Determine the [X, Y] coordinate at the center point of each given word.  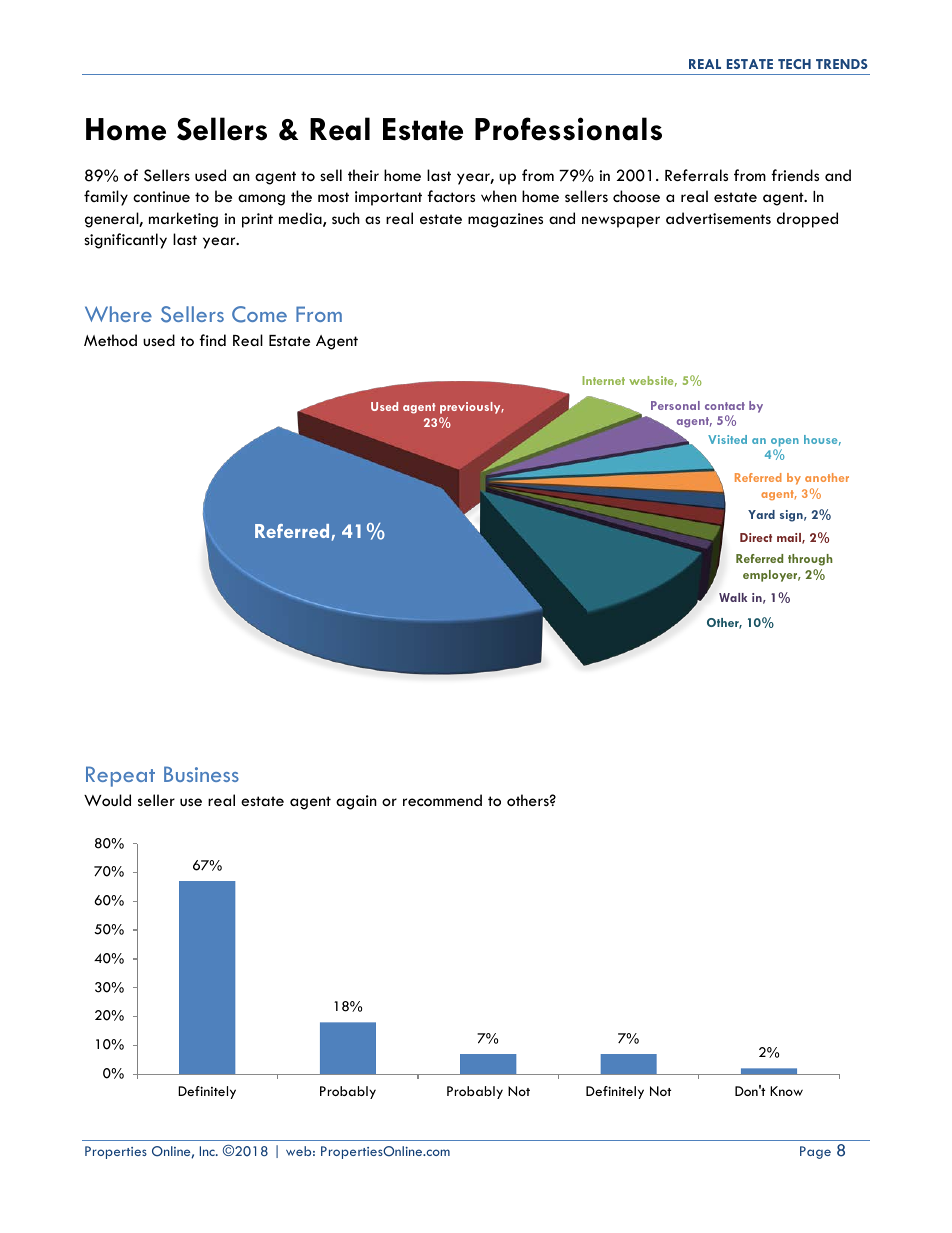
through [810, 560]
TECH [794, 64]
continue [161, 196]
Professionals [568, 129]
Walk [733, 597]
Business [201, 774]
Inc [208, 1151]
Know [786, 1091]
